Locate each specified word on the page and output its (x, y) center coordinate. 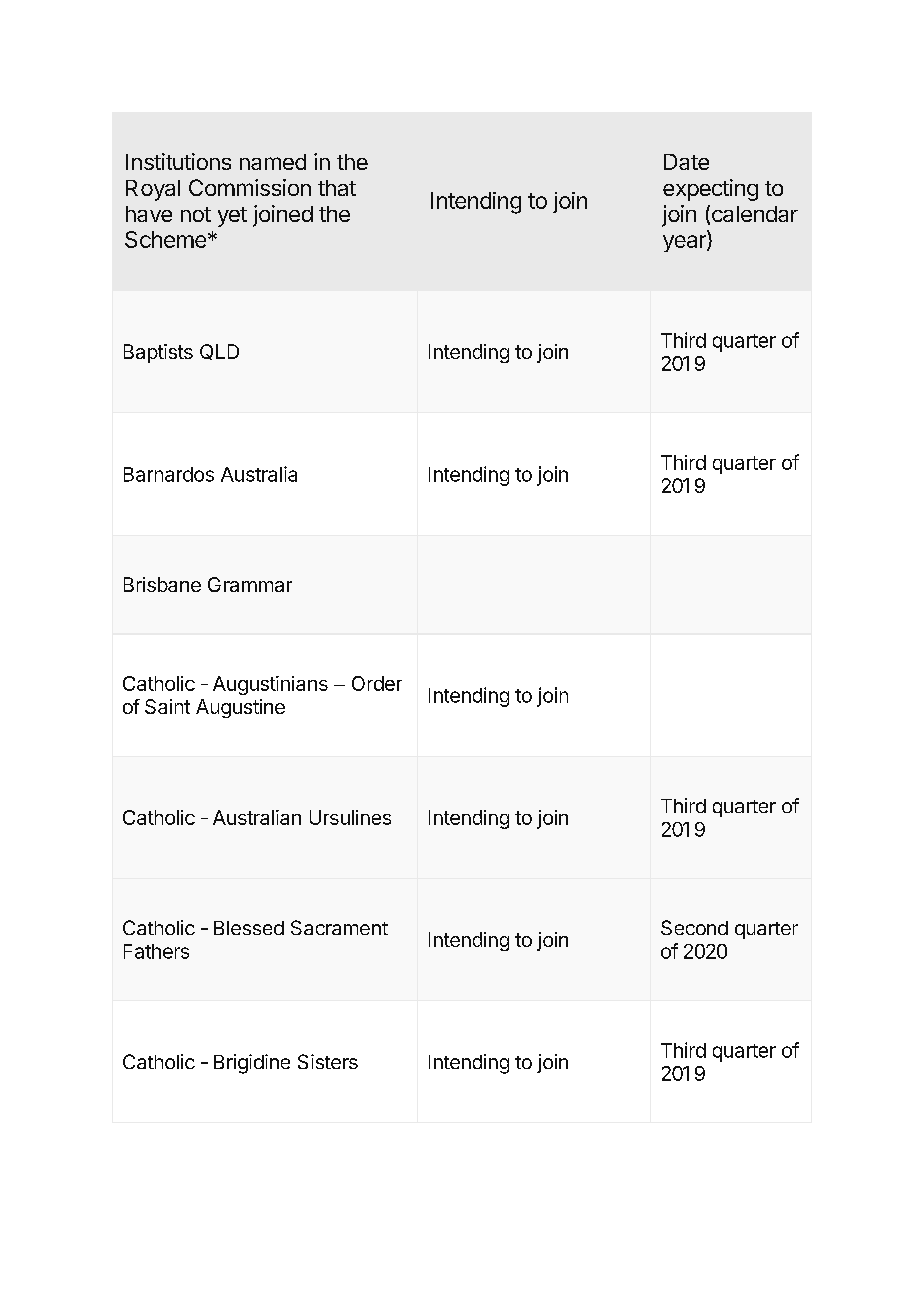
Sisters (328, 1061)
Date (686, 162)
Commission (250, 187)
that (337, 188)
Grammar (250, 584)
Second (694, 927)
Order (377, 683)
